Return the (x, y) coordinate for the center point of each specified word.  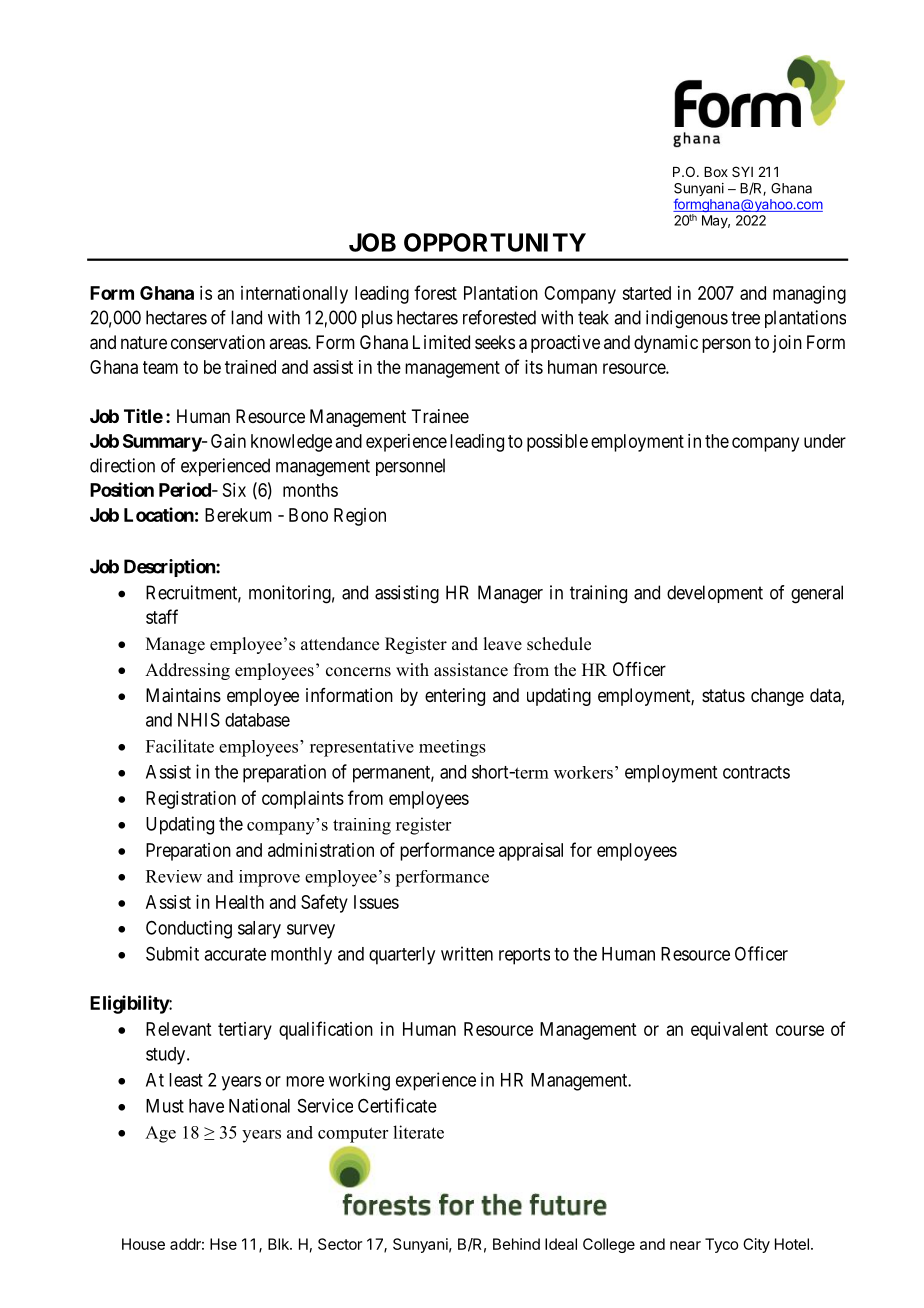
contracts (756, 772)
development (715, 594)
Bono (308, 515)
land (246, 317)
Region (360, 517)
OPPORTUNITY (495, 242)
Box (716, 172)
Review (174, 876)
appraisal (531, 852)
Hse (223, 1244)
